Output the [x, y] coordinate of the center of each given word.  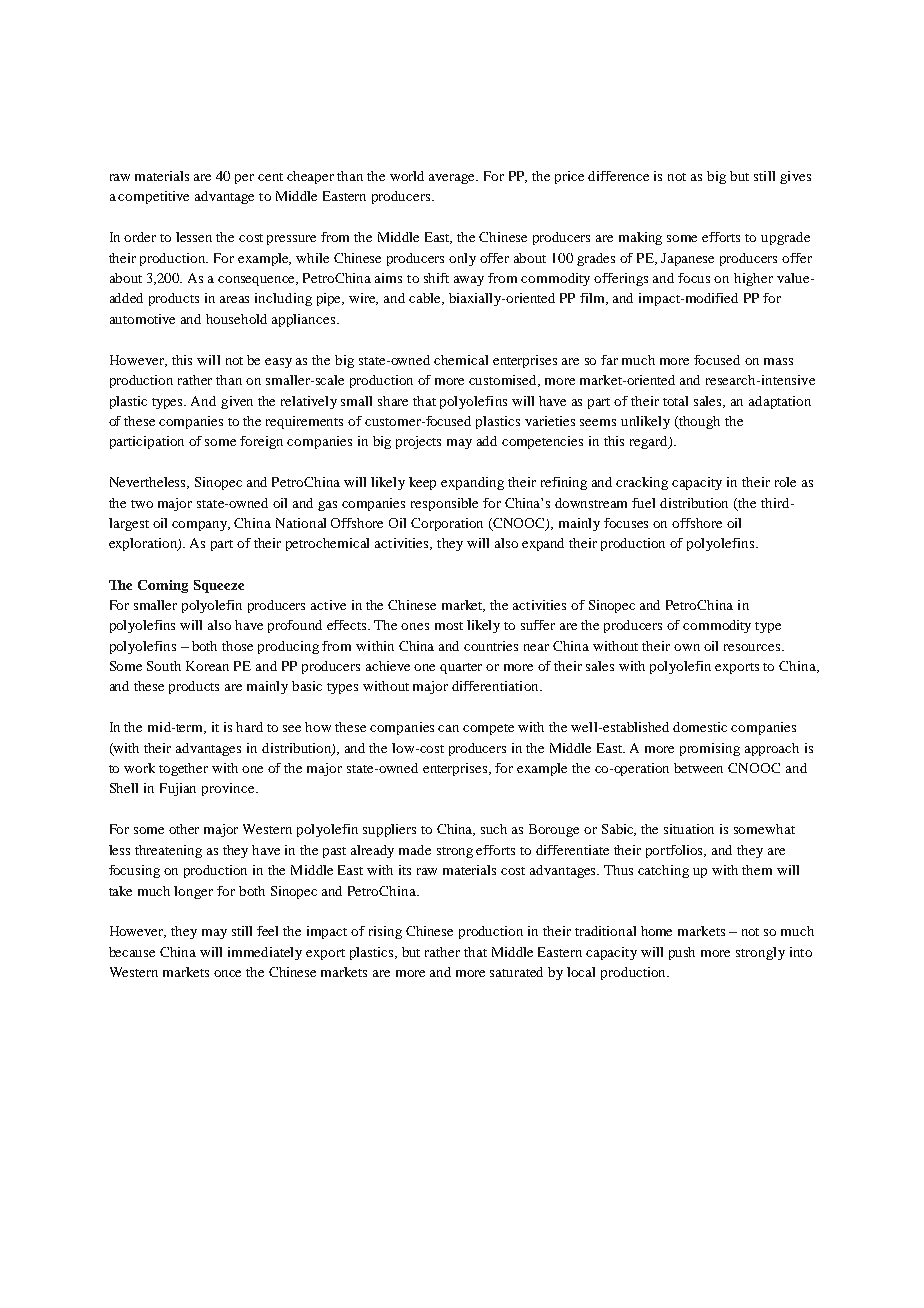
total [675, 401]
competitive [153, 197]
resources [753, 647]
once [227, 973]
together [183, 769]
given [237, 402]
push [682, 953]
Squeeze [219, 586]
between [698, 768]
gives [795, 177]
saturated [516, 972]
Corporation [447, 524]
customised [504, 381]
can [448, 728]
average [453, 179]
